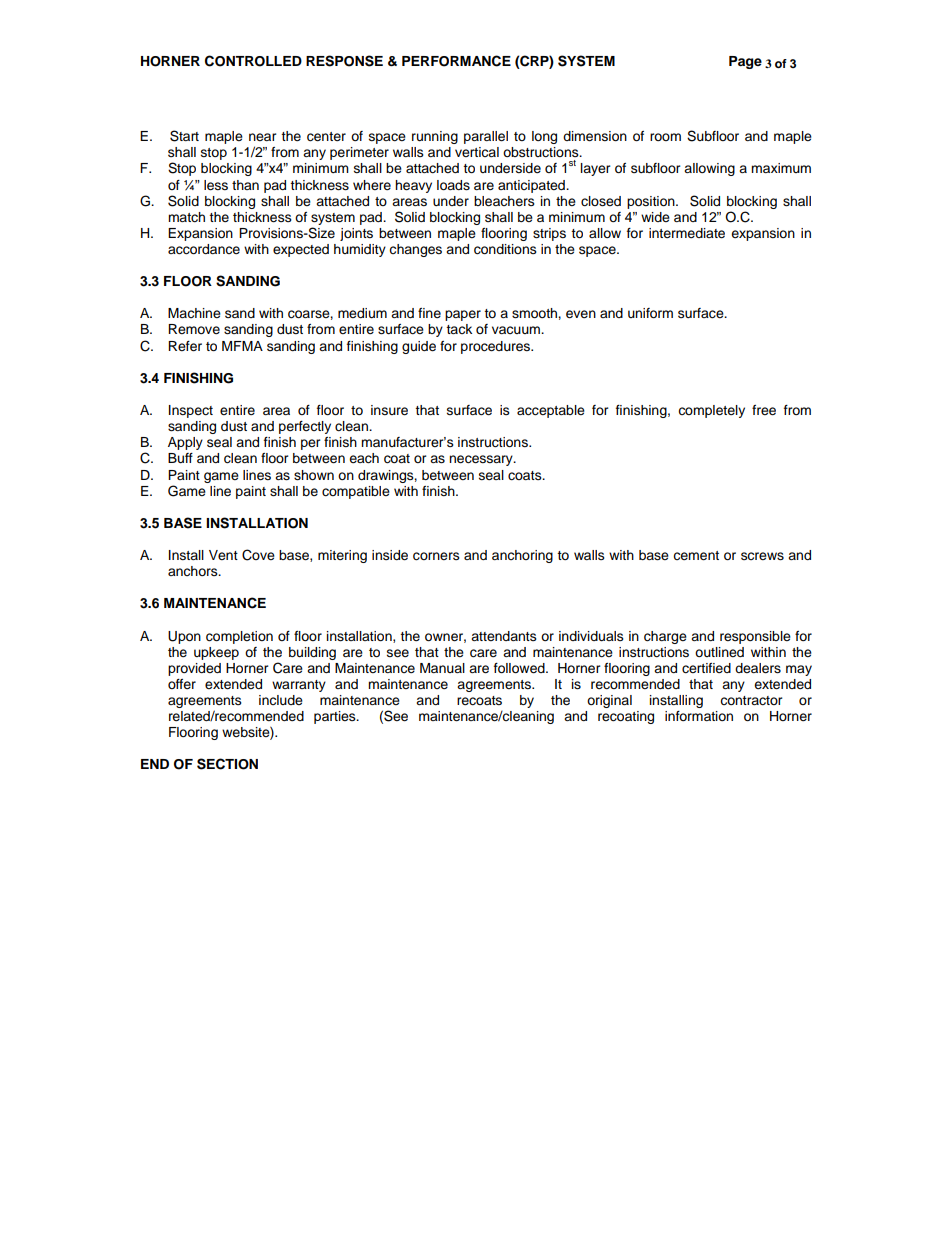 This image has height=1233, width=952. What do you see at coordinates (522, 556) in the image?
I see `anchoring` at bounding box center [522, 556].
